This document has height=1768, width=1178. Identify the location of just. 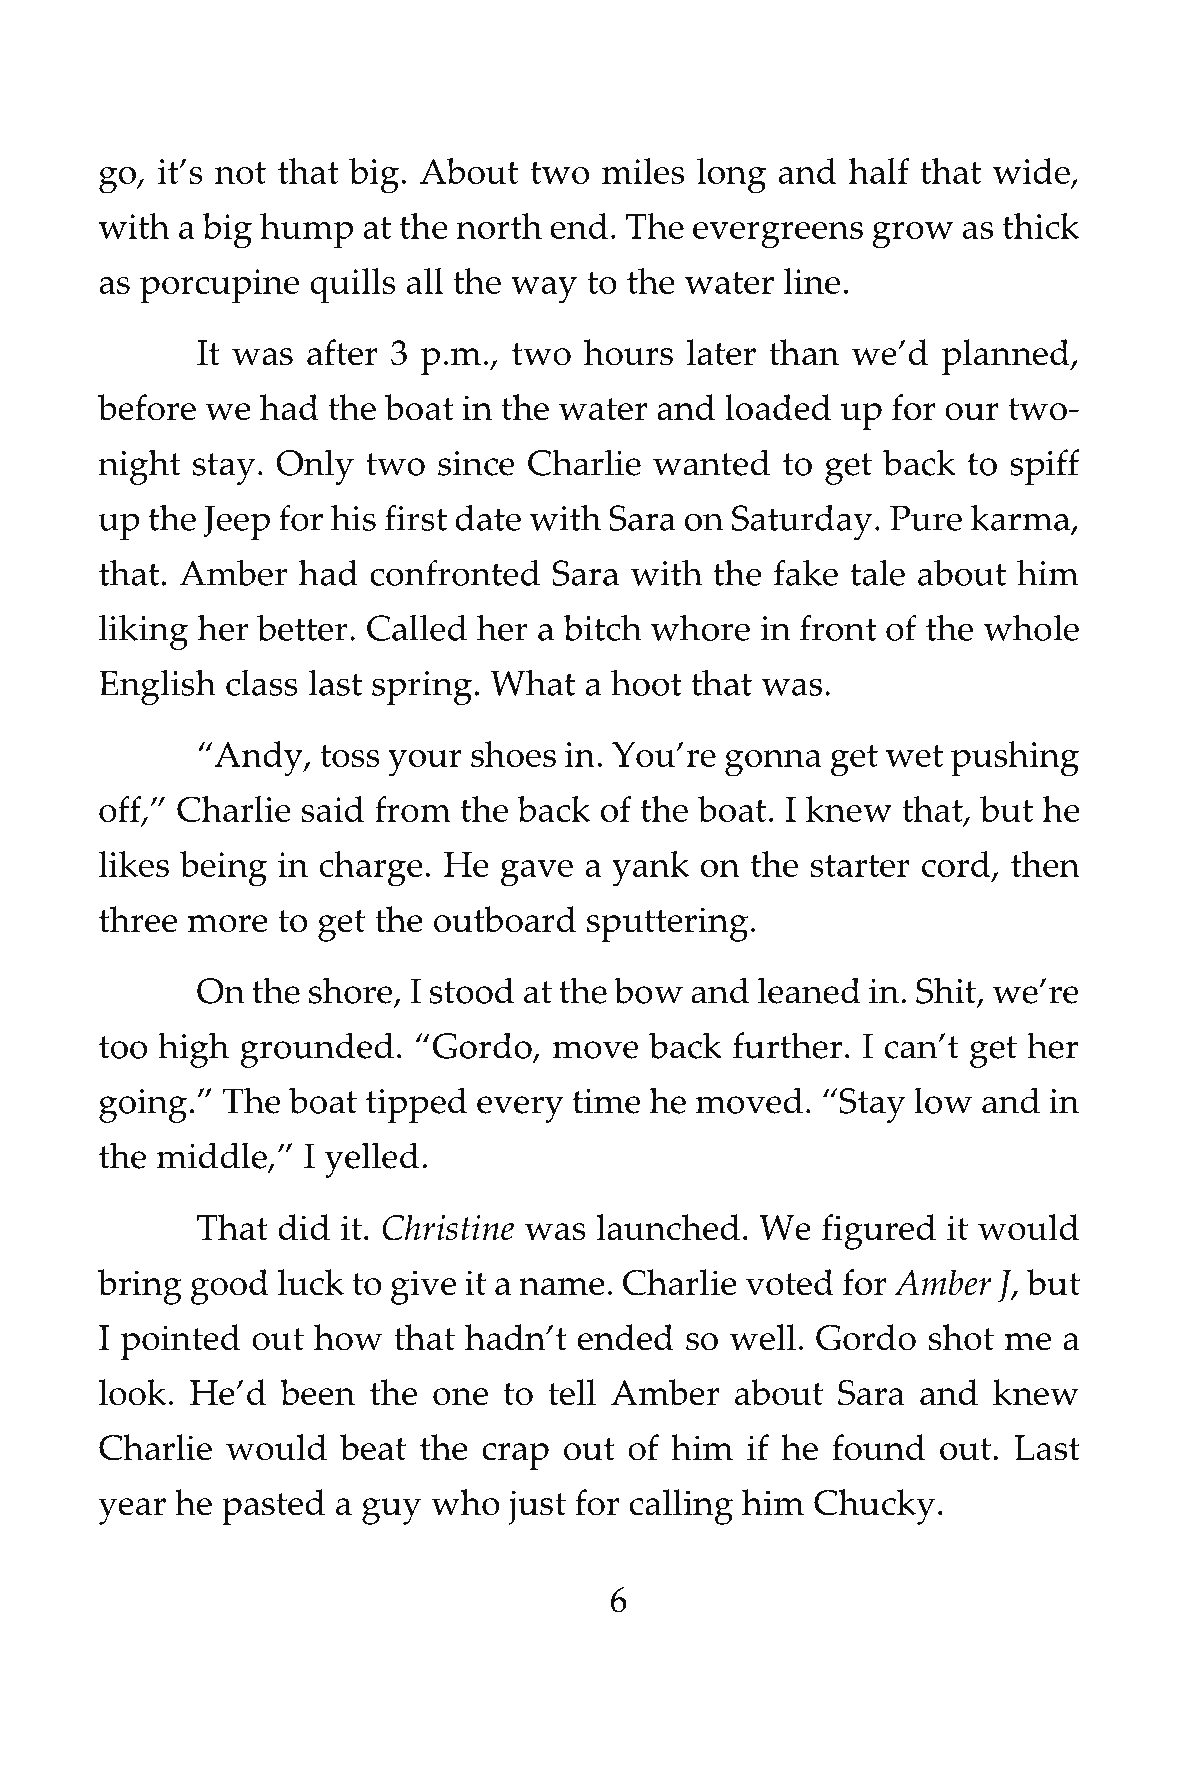
(537, 1507).
